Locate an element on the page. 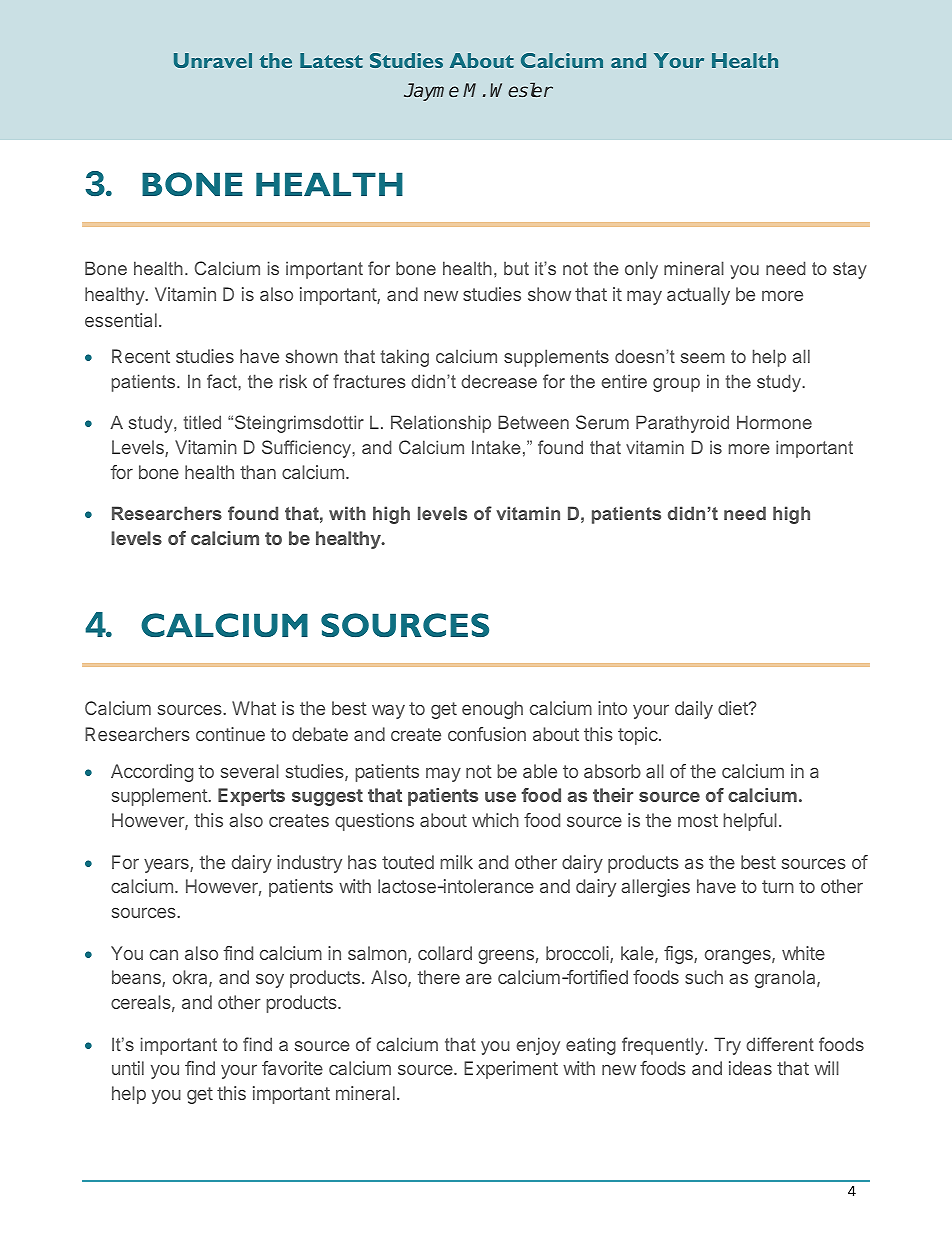  Jayme is located at coordinates (431, 92).
